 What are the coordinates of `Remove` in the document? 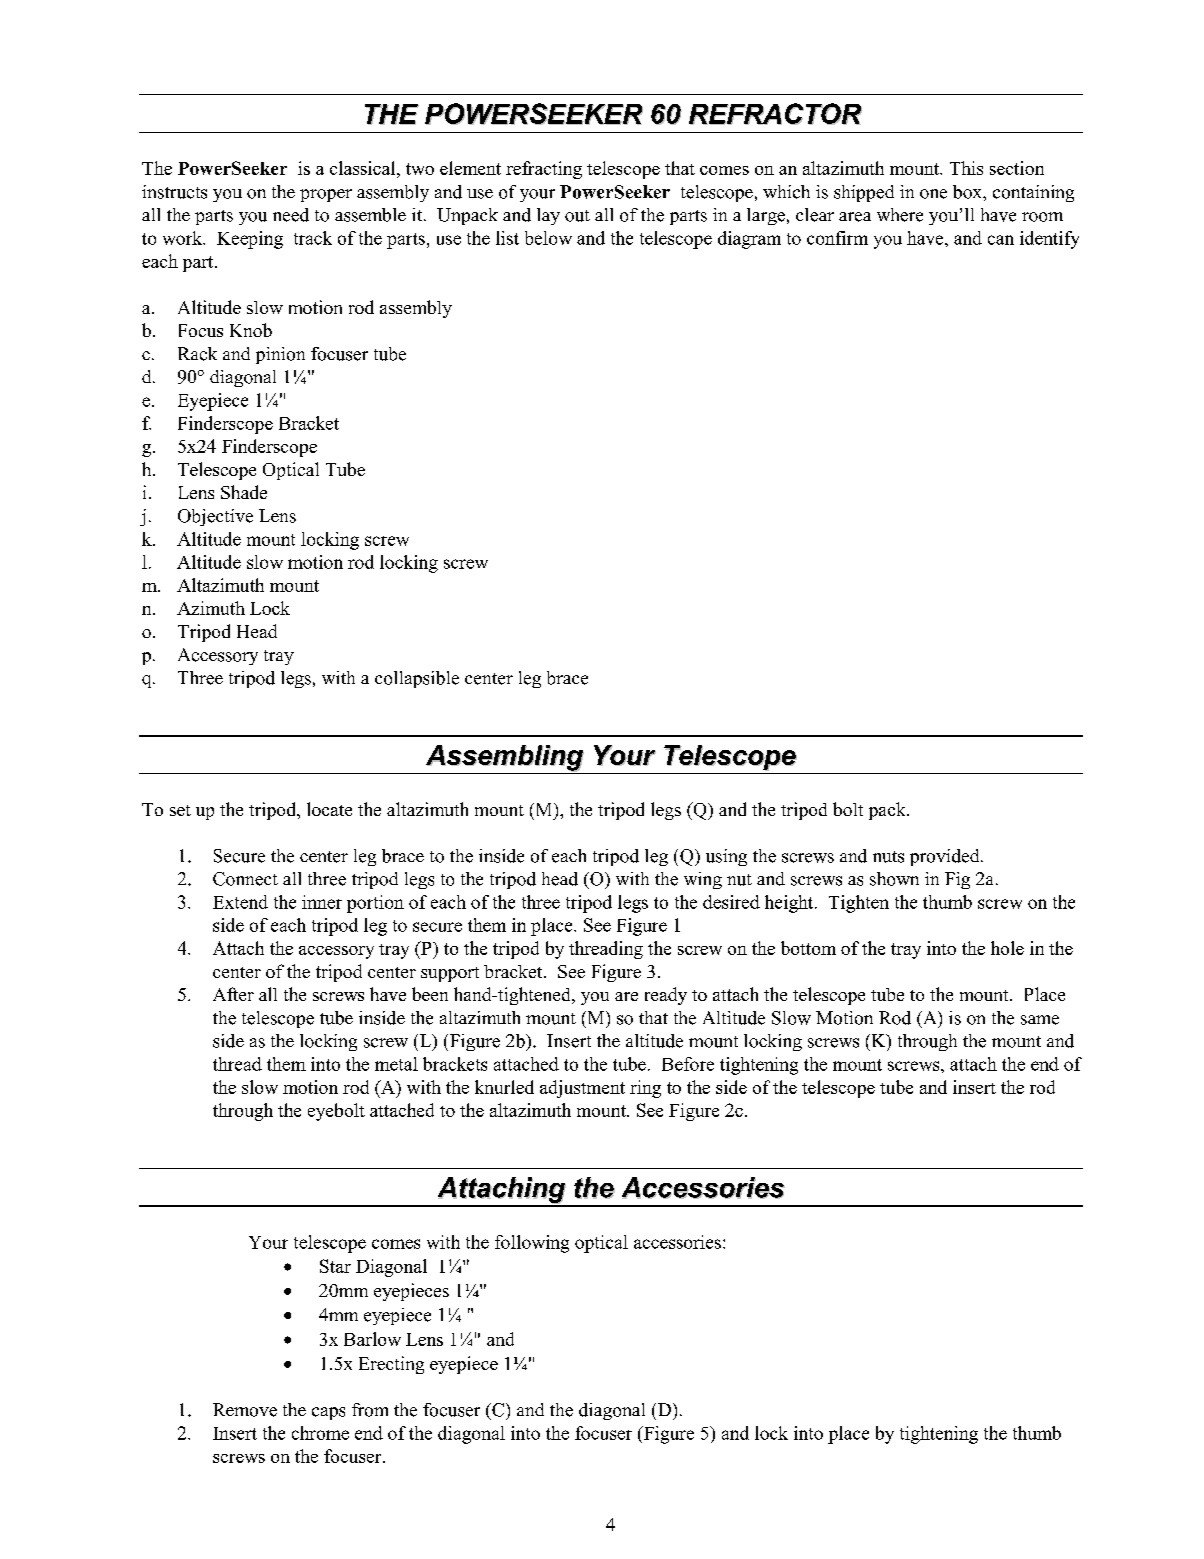 It's located at (245, 1410).
